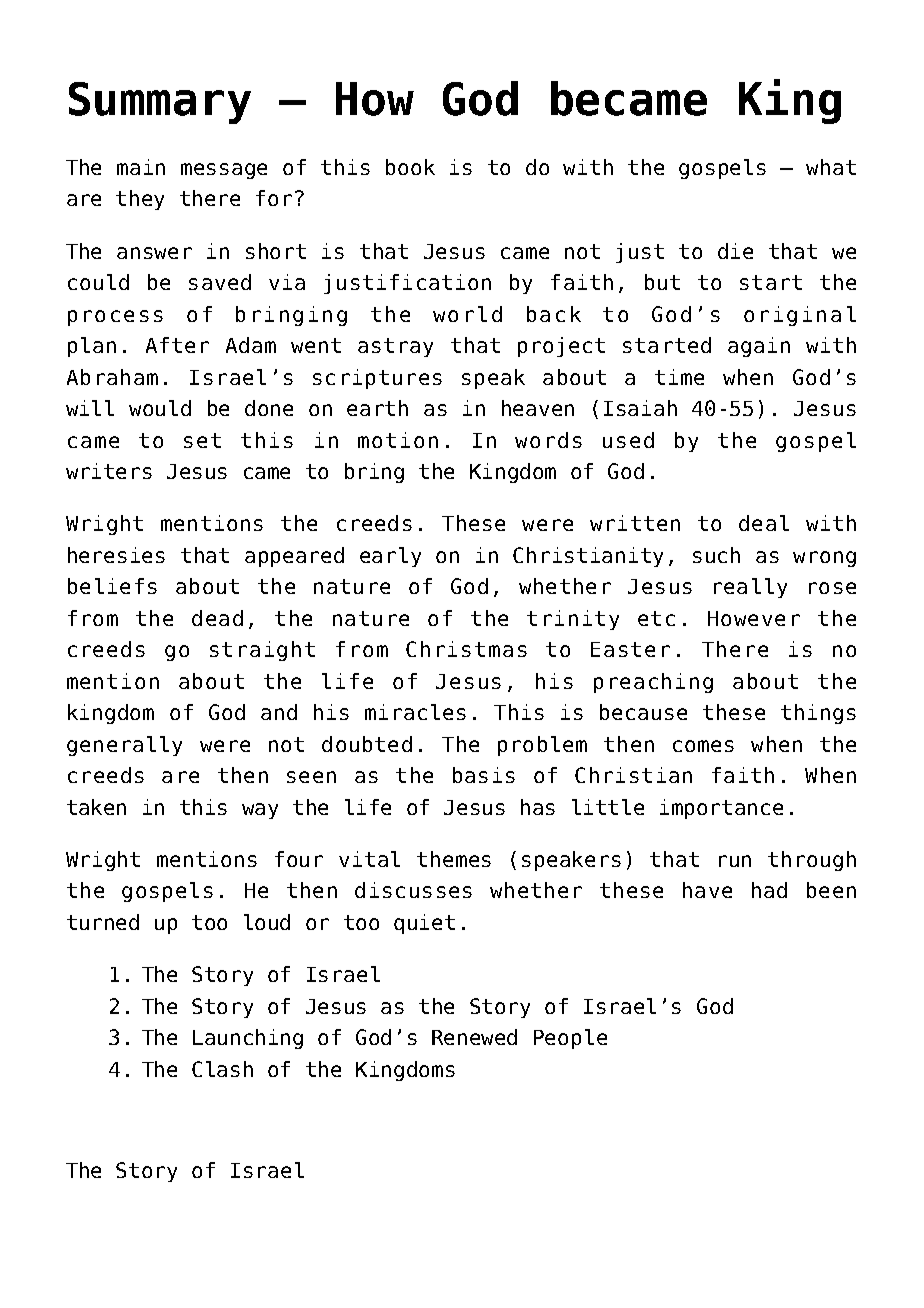  I want to click on Renewed, so click(474, 1037).
